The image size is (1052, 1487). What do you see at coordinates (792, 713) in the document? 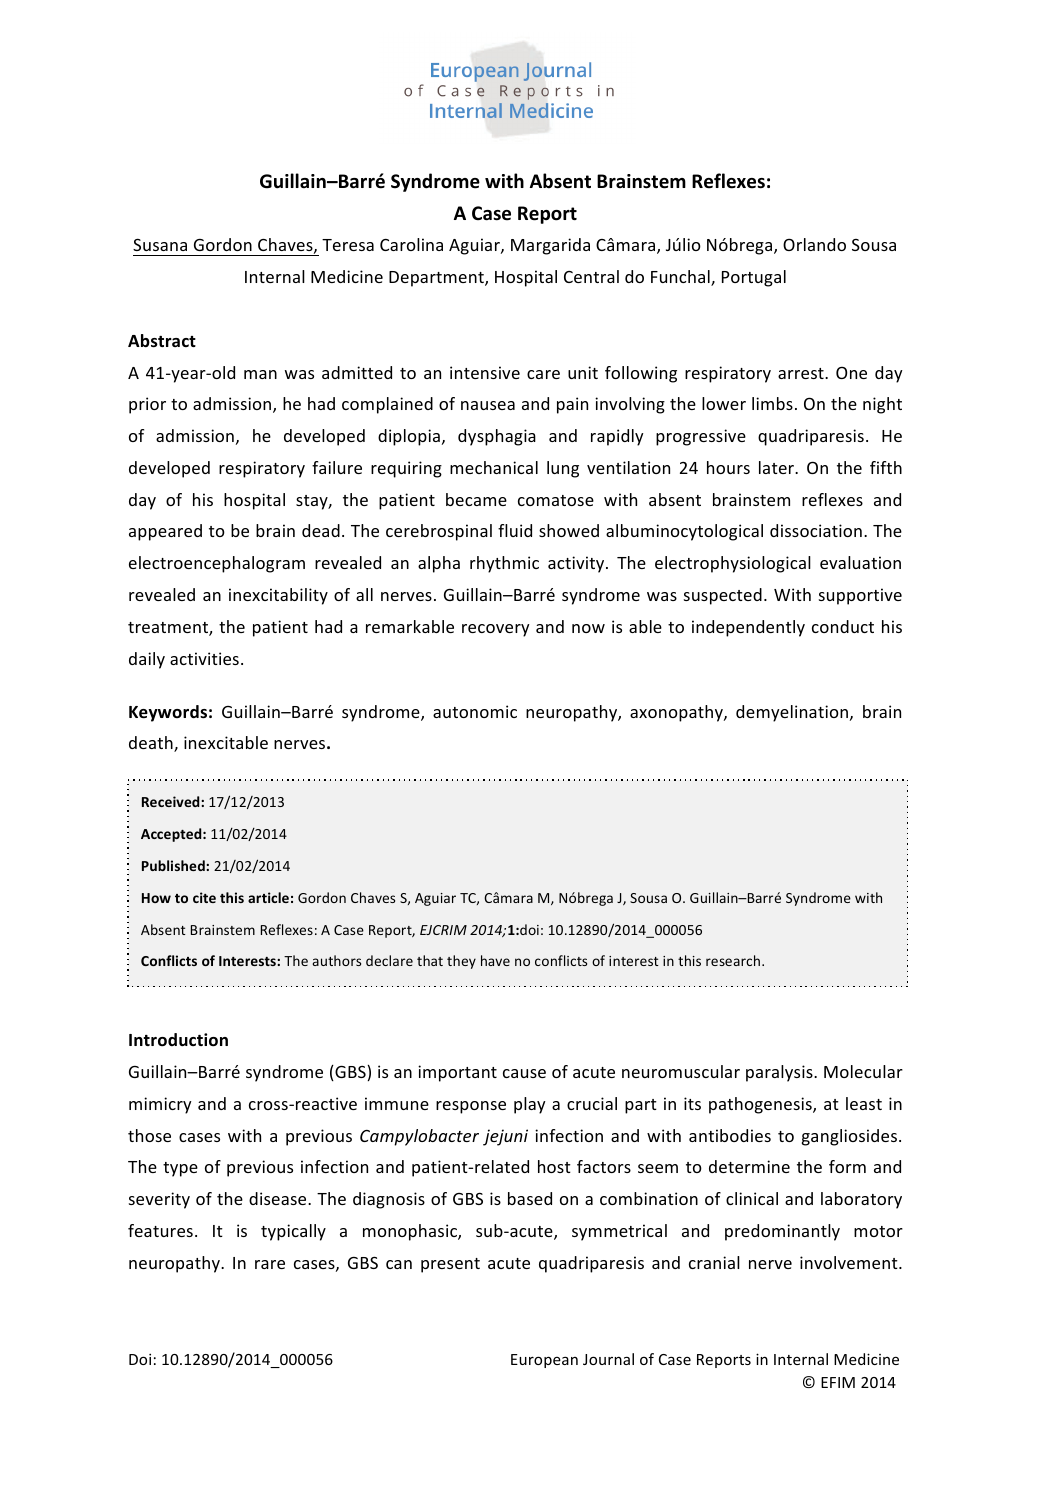
I see `demyelination` at bounding box center [792, 713].
